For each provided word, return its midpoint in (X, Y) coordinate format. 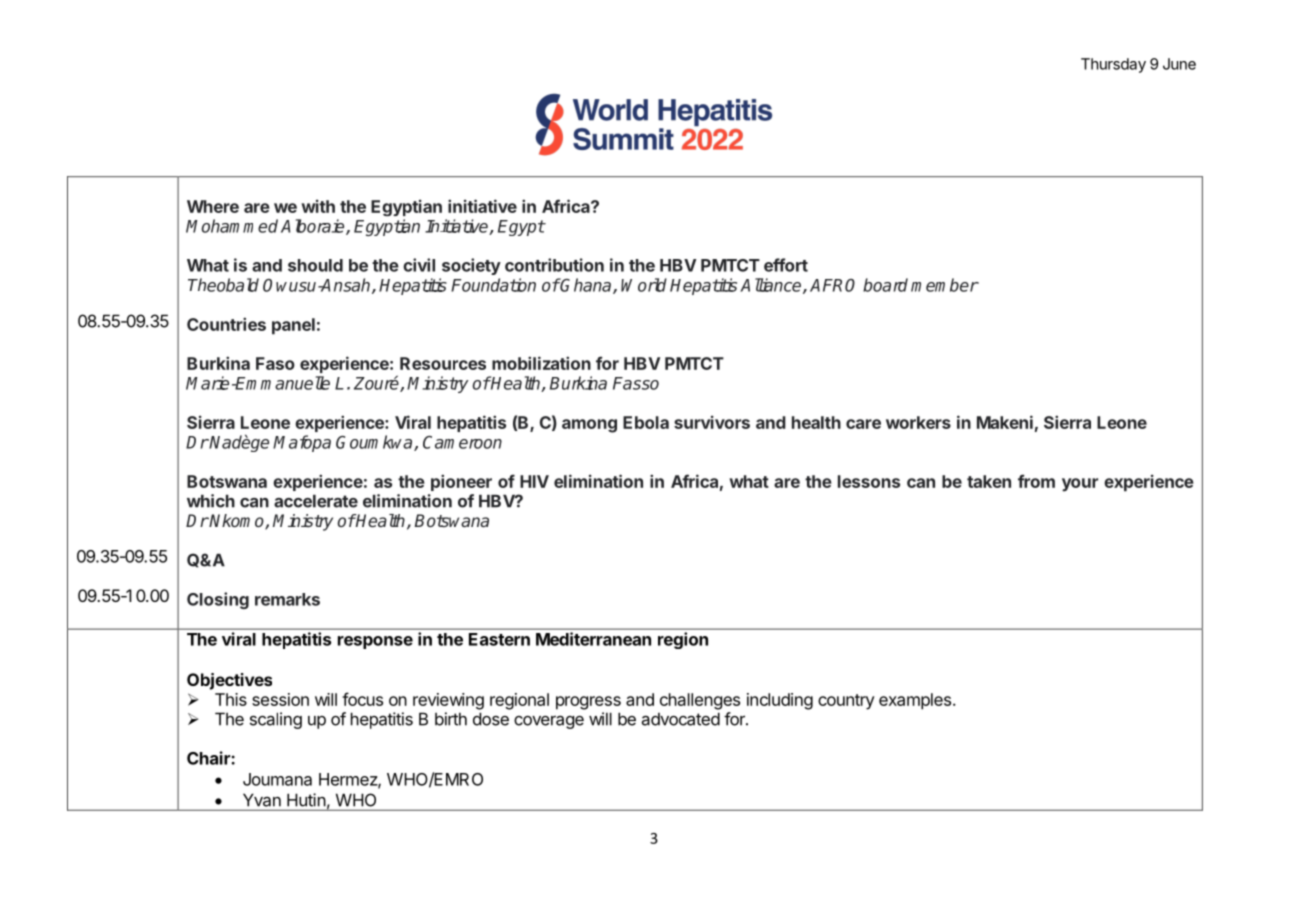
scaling (276, 720)
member (945, 285)
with (318, 206)
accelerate (316, 501)
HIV (534, 481)
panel (293, 326)
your (1080, 485)
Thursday (1113, 65)
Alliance (772, 286)
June (1179, 64)
